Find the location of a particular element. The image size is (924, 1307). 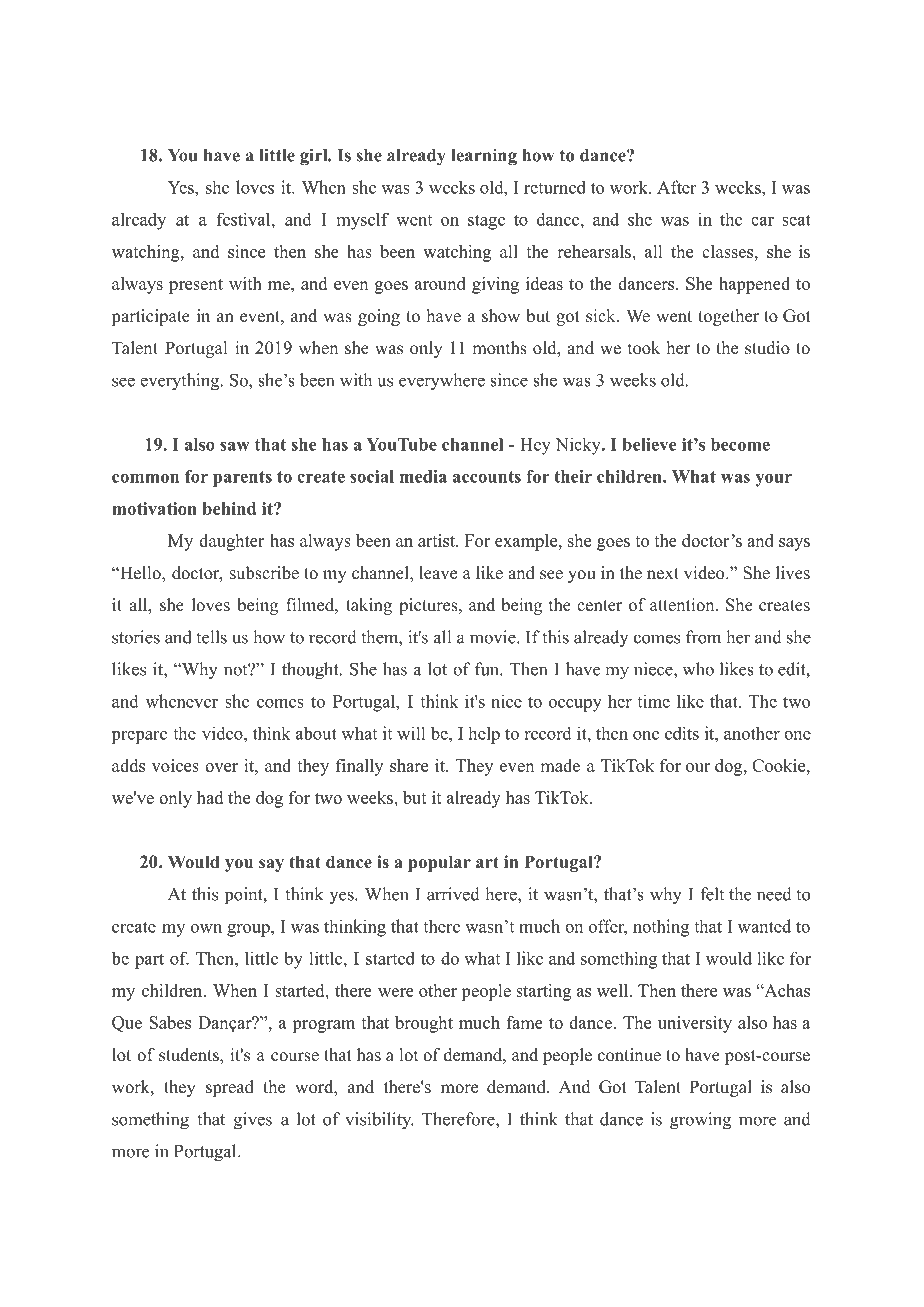

learning is located at coordinates (484, 157).
